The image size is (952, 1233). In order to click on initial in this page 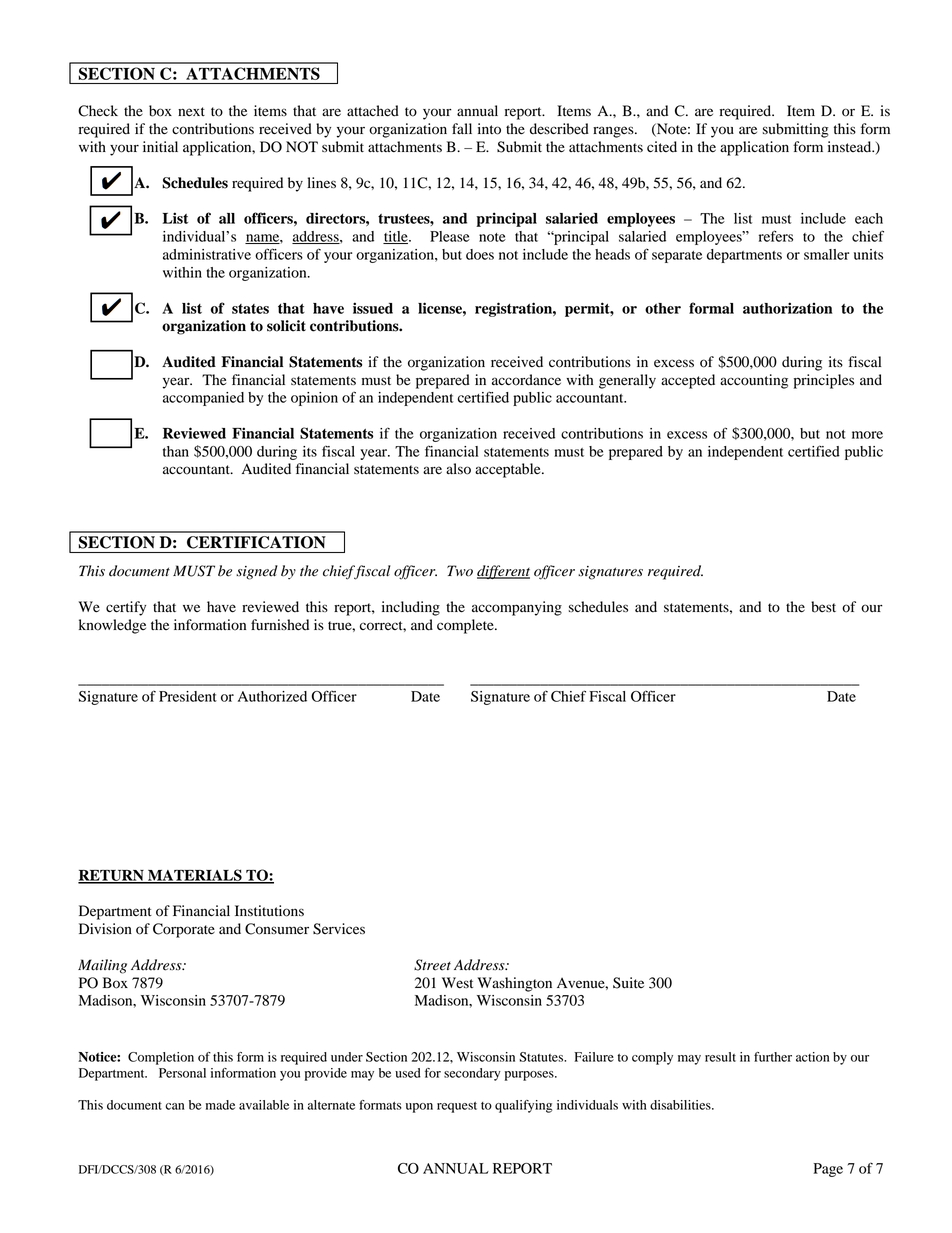, I will do `click(160, 146)`.
